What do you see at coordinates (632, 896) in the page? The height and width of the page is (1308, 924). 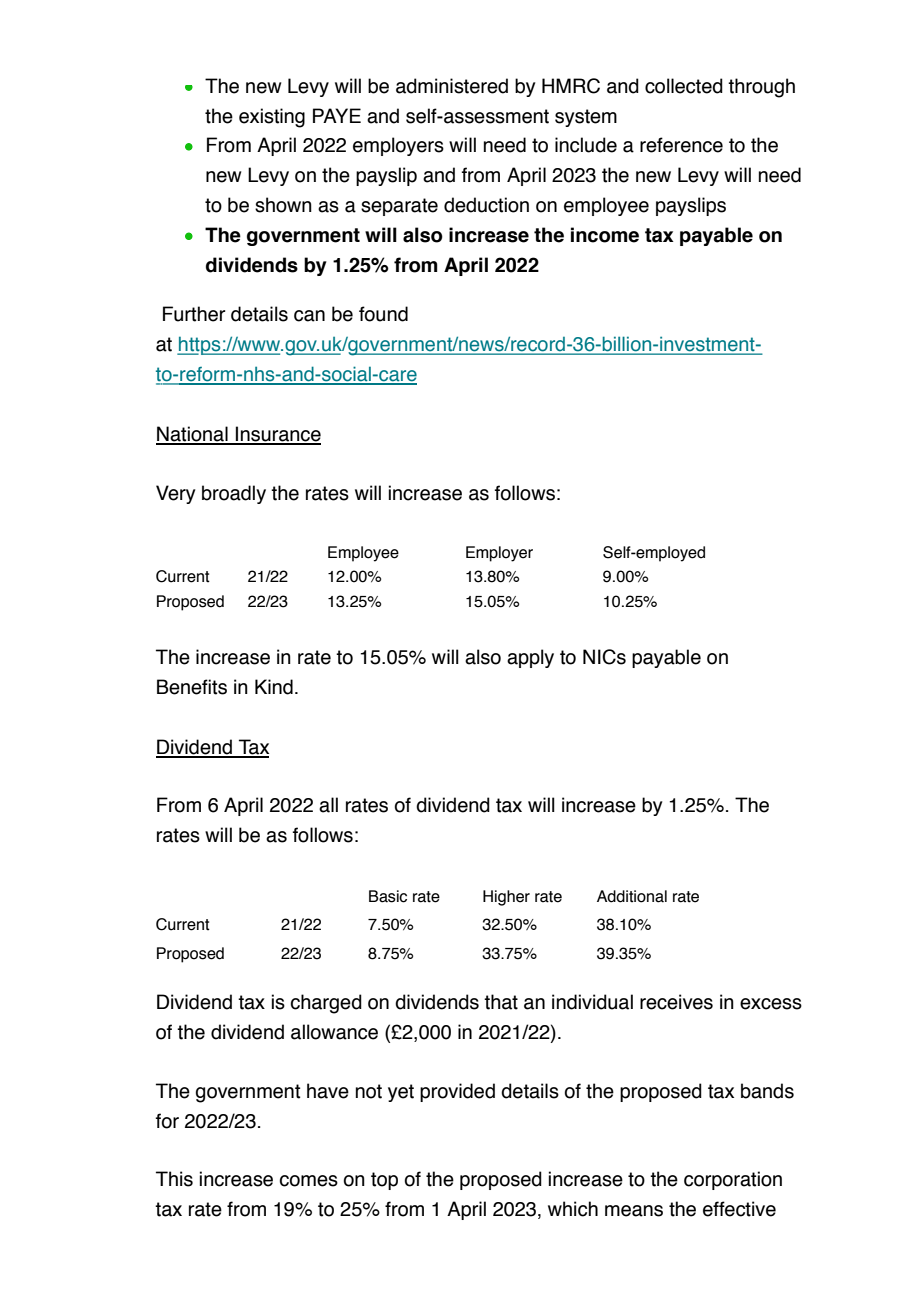 I see `Additional` at bounding box center [632, 896].
